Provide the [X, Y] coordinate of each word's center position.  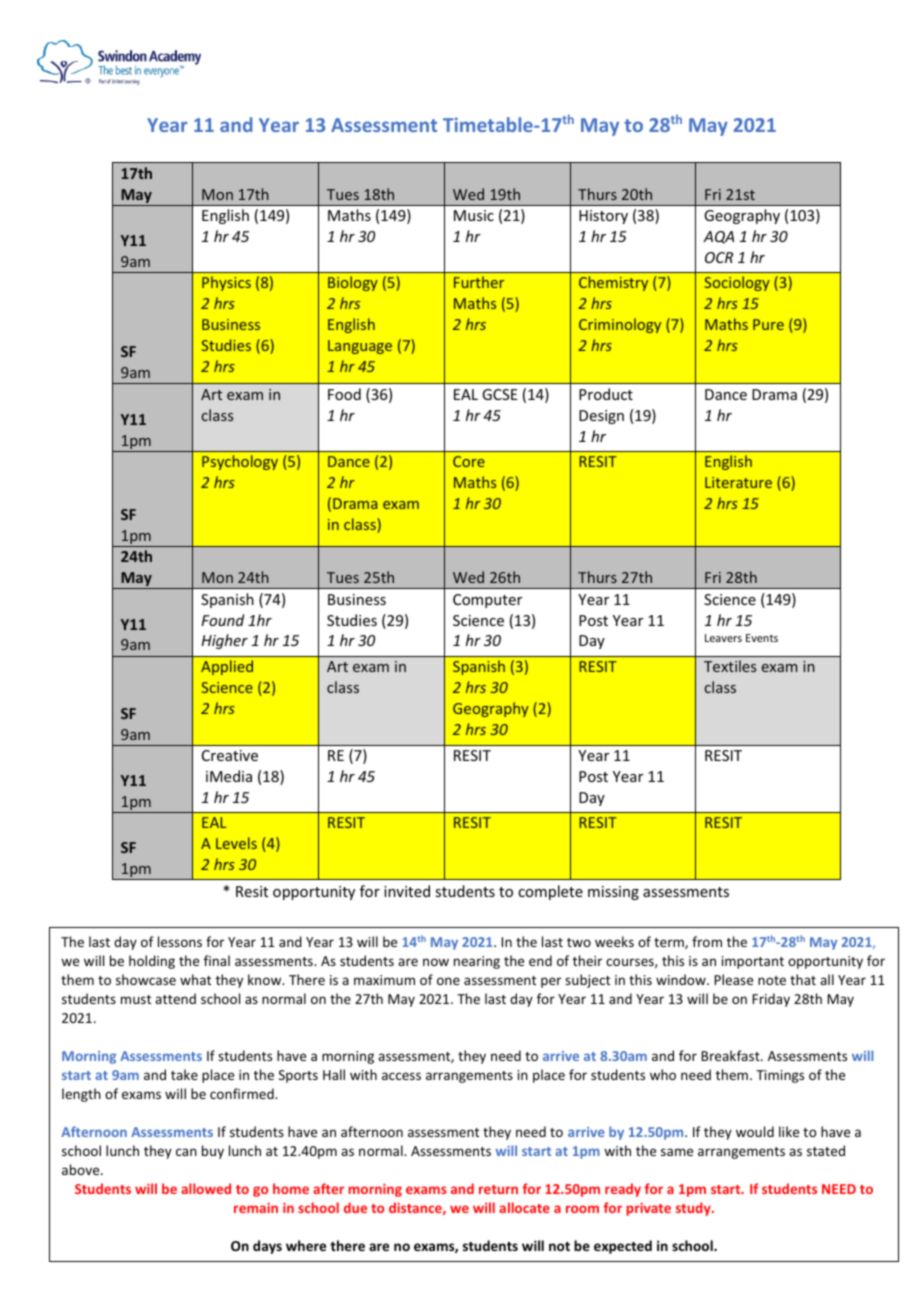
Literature [738, 482]
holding [152, 962]
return [498, 1189]
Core [469, 461]
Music [474, 215]
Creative [230, 755]
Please [733, 979]
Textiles [730, 666]
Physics [226, 283]
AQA [718, 237]
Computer [487, 601]
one [448, 981]
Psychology [240, 462]
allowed [206, 1188]
